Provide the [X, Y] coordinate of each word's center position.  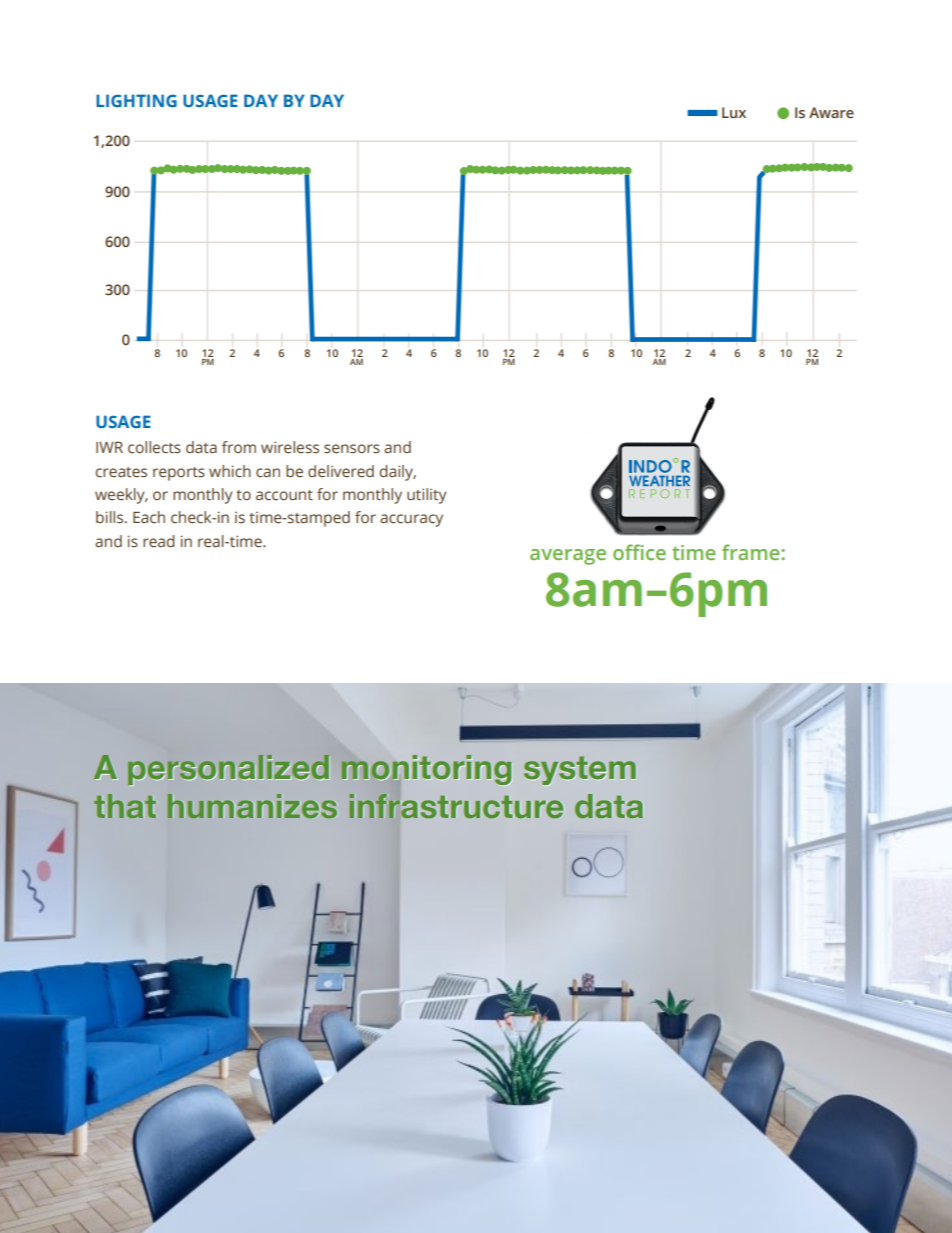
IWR [109, 447]
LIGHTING [136, 100]
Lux [734, 112]
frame [752, 552]
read [159, 541]
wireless [290, 447]
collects [154, 447]
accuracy [411, 520]
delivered [341, 471]
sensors [352, 449]
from [239, 447]
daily [398, 473]
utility [427, 496]
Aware [831, 113]
